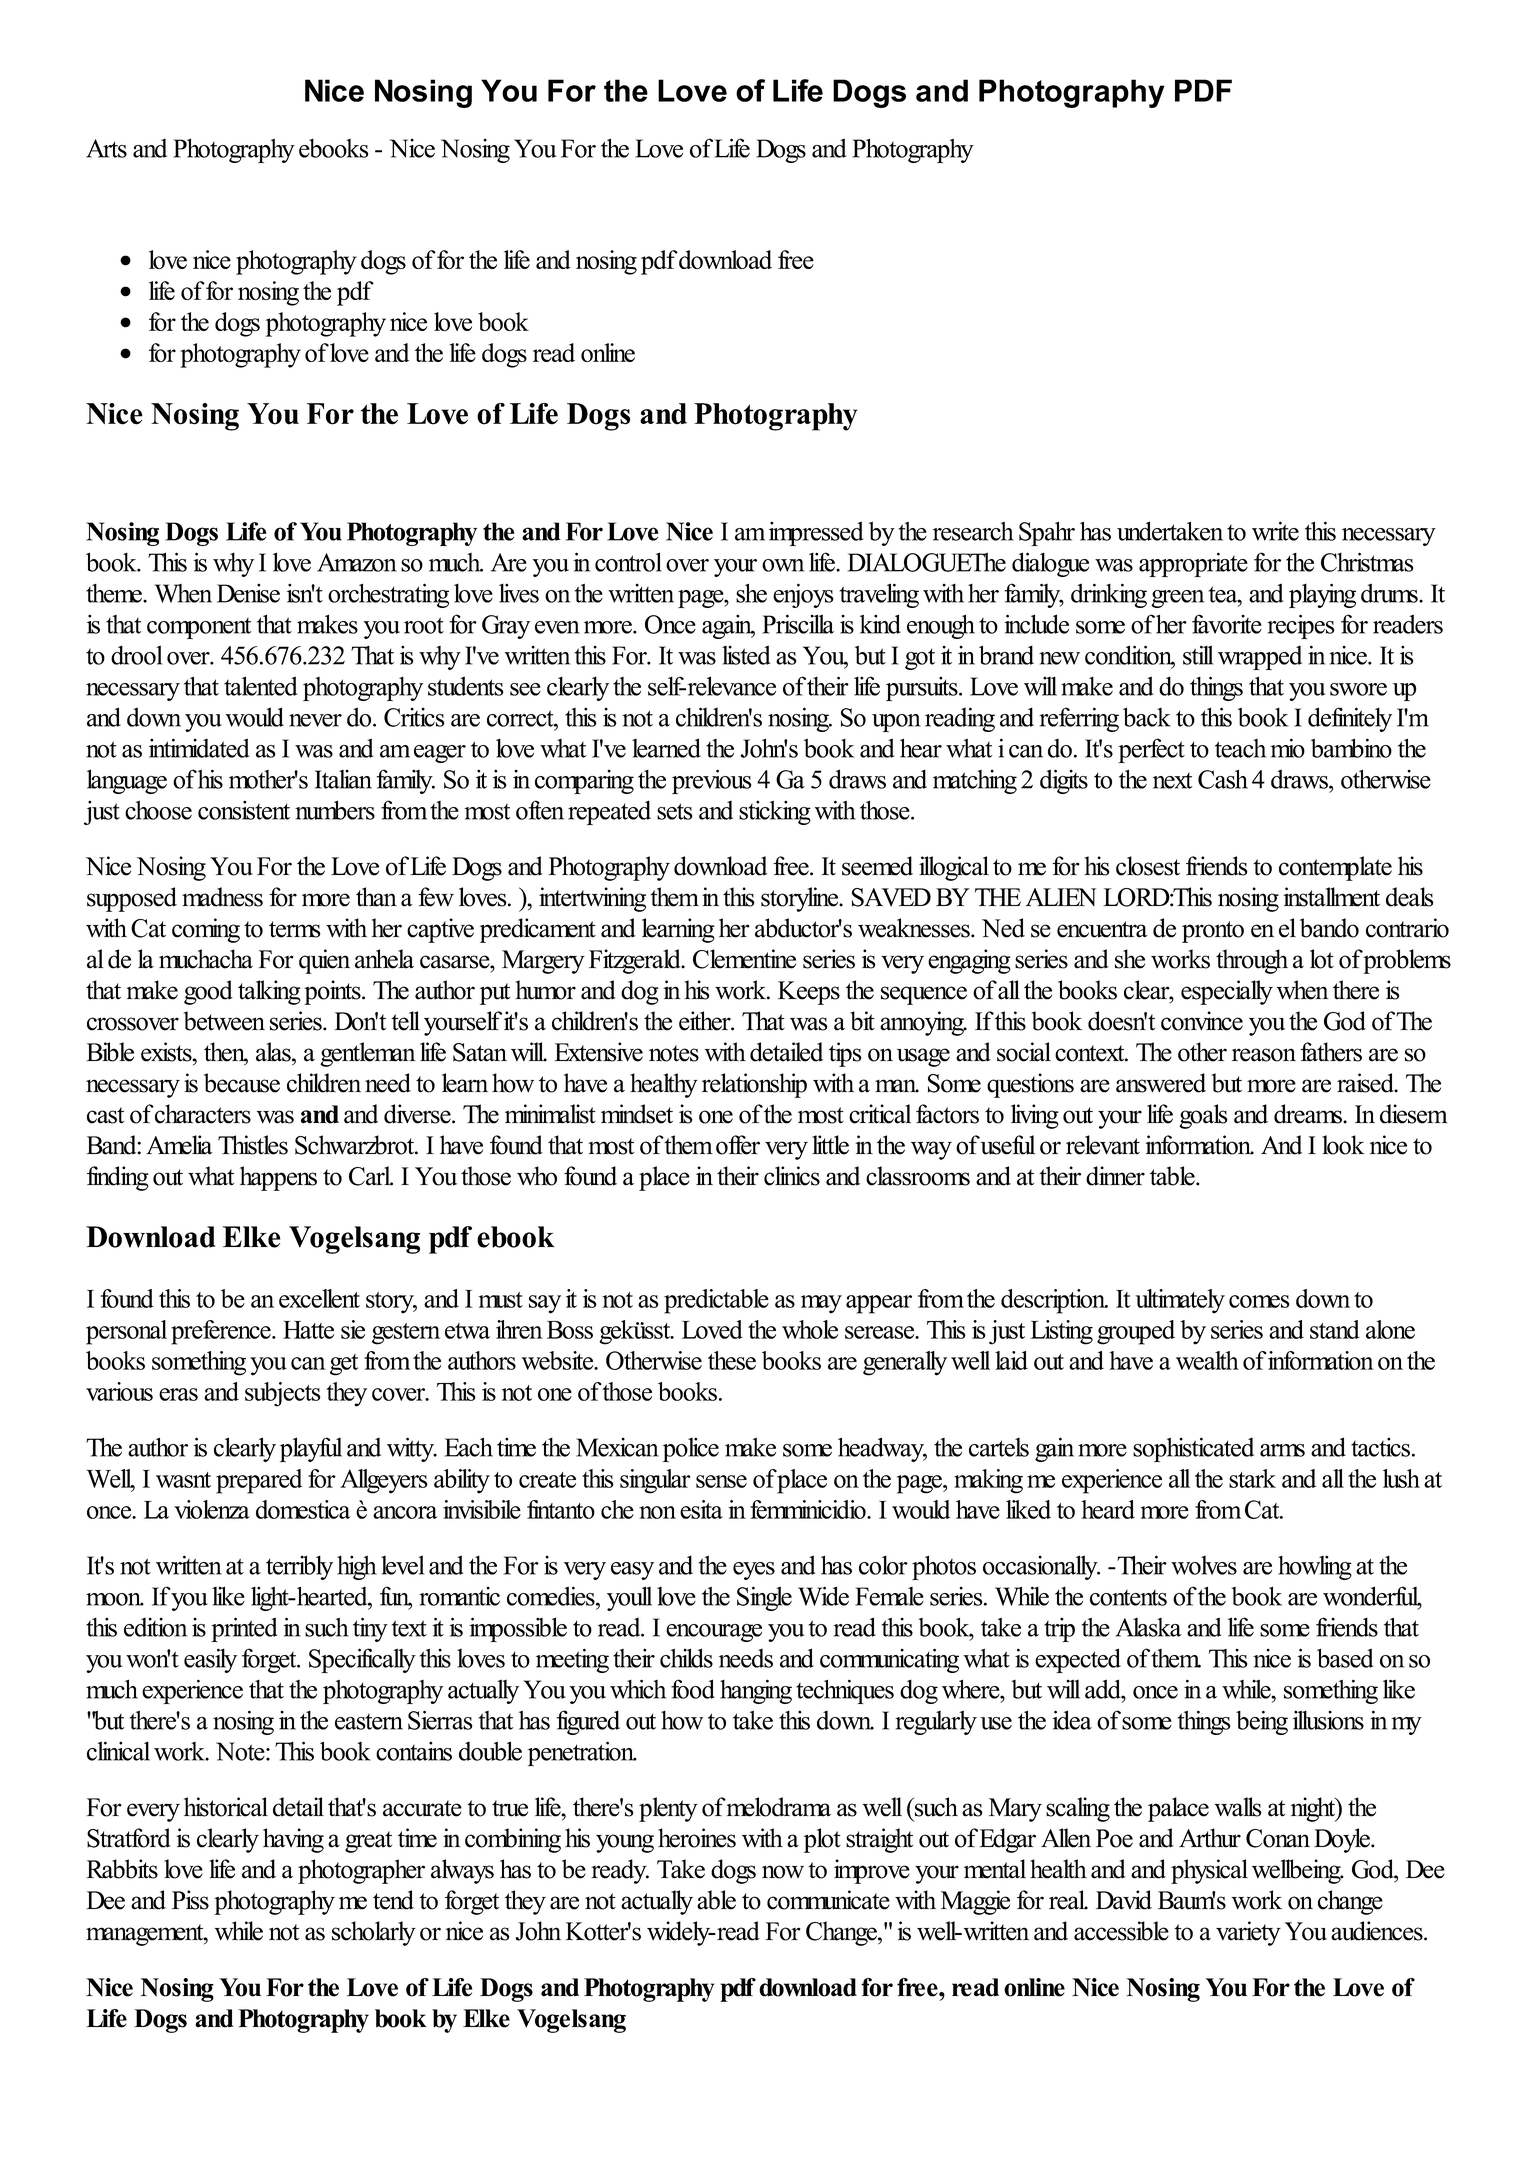 The image size is (1537, 2175). What do you see at coordinates (357, 562) in the screenshot?
I see `Amazon` at bounding box center [357, 562].
